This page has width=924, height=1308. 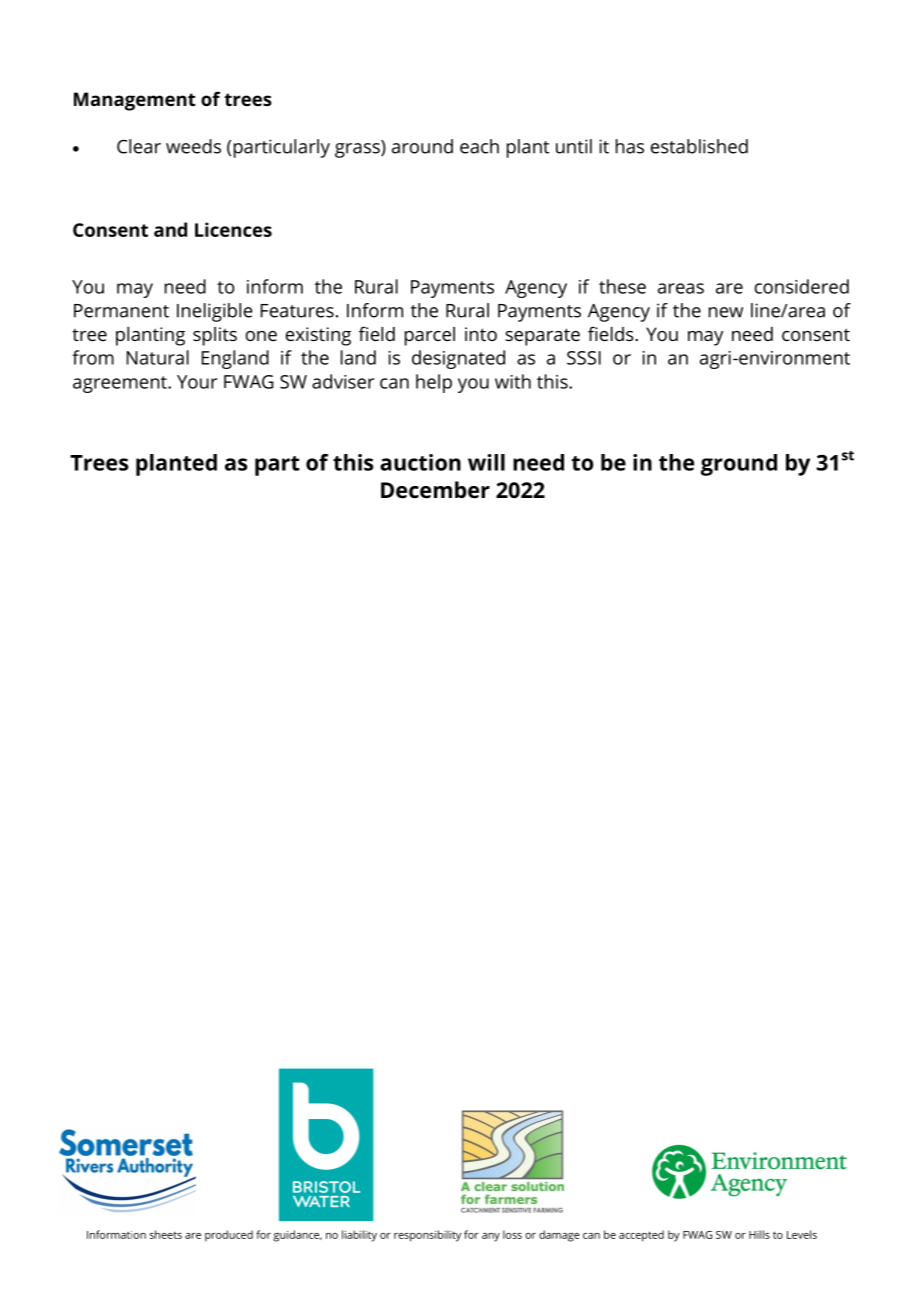 I want to click on any, so click(x=491, y=1237).
